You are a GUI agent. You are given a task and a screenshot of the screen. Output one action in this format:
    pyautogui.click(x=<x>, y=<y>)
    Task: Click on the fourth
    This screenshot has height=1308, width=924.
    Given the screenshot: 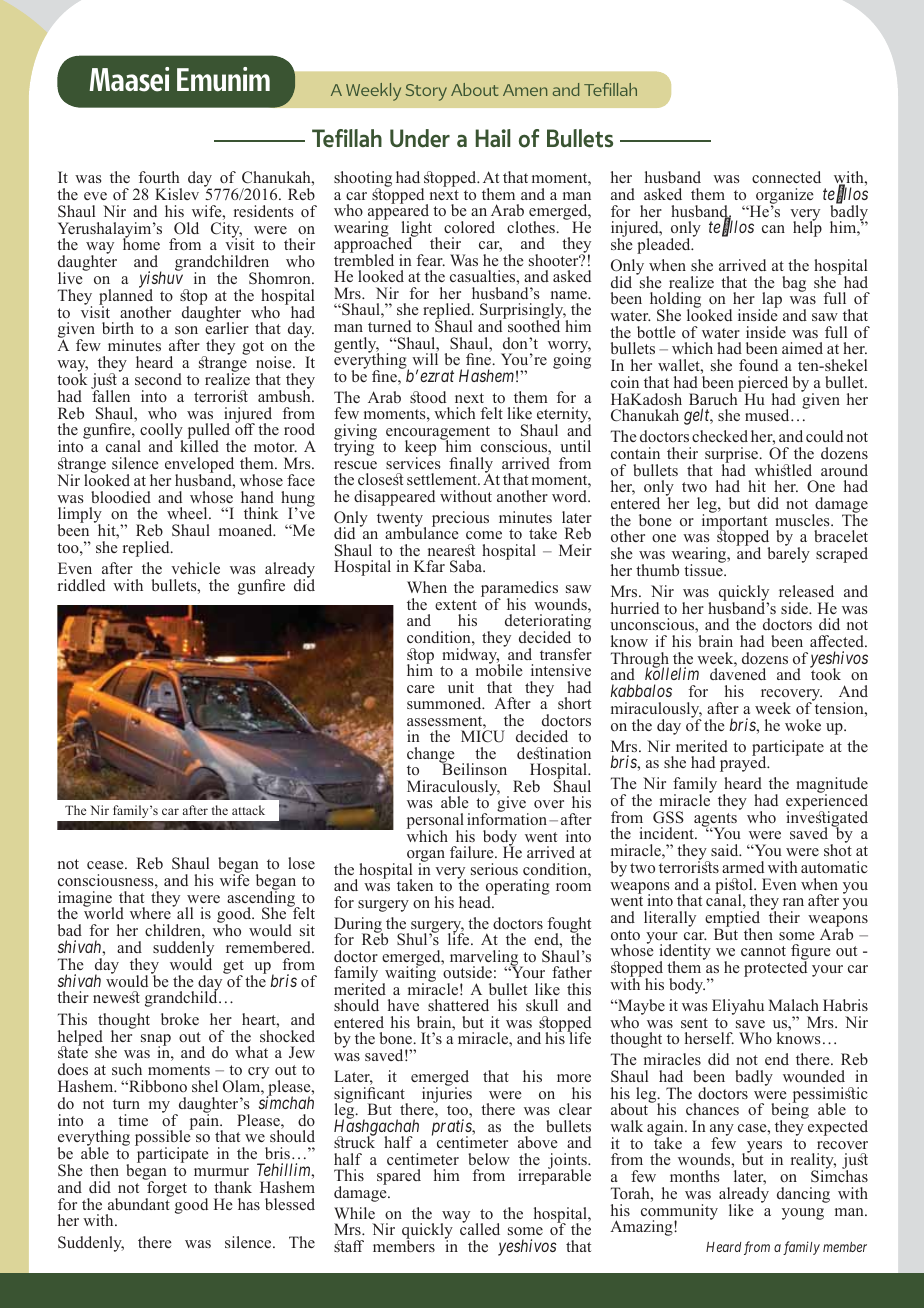 What is the action you would take?
    pyautogui.click(x=159, y=177)
